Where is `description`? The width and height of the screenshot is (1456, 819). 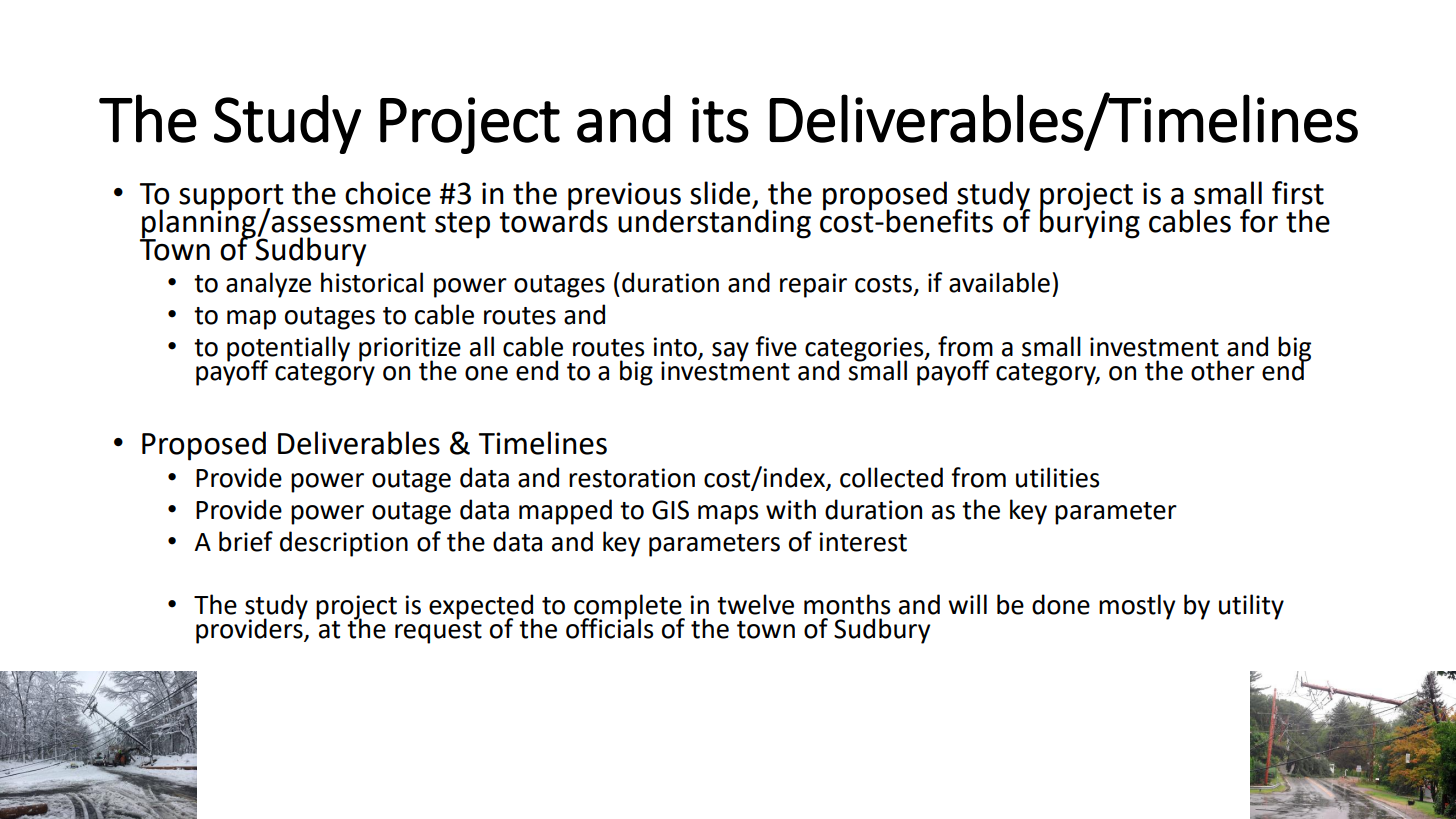
description is located at coordinates (344, 544).
